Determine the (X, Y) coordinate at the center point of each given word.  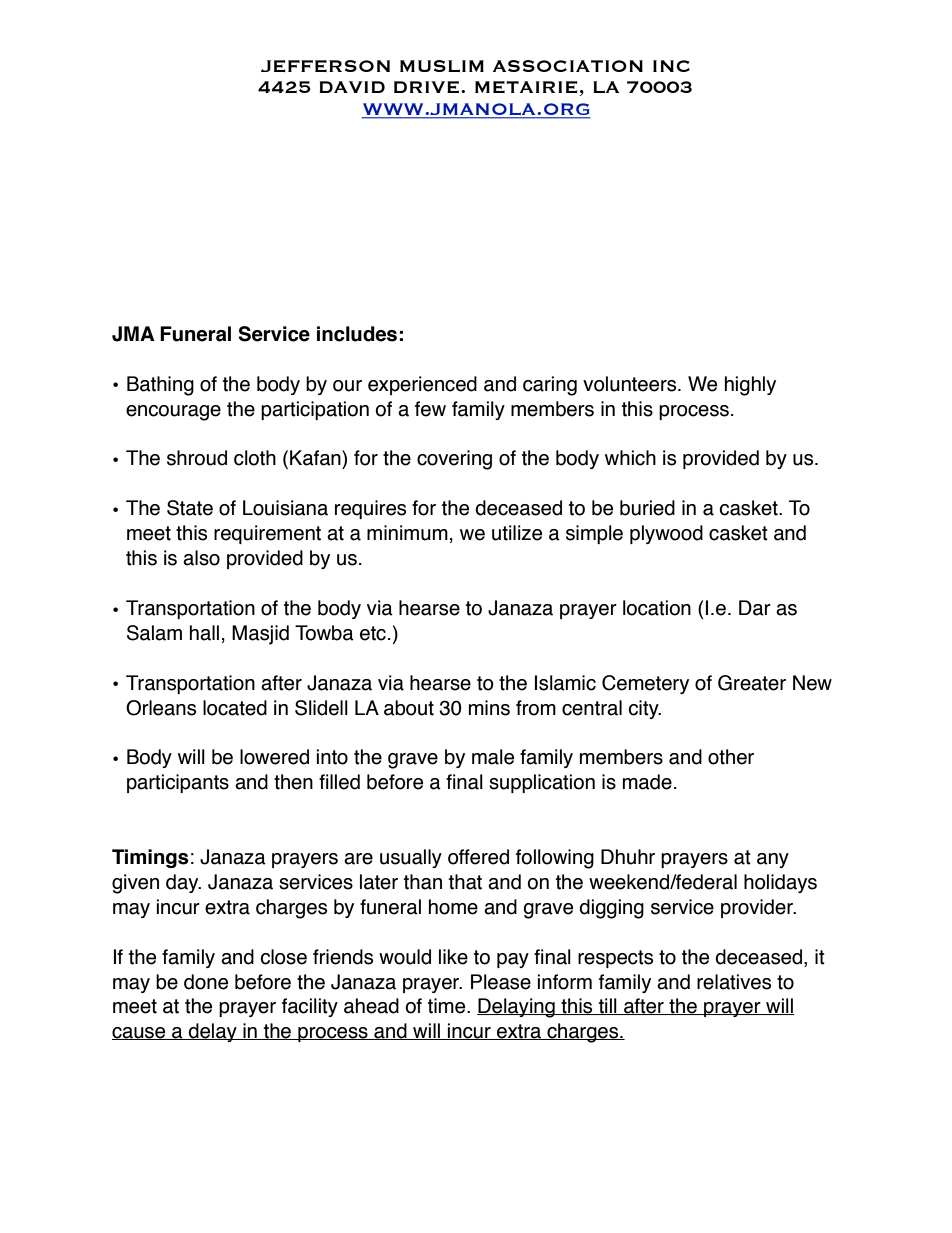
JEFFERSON (325, 66)
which (630, 458)
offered (478, 857)
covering (454, 460)
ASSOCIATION (568, 66)
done (206, 982)
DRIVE (426, 87)
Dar (755, 608)
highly (750, 386)
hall (204, 633)
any (773, 860)
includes (357, 334)
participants (178, 783)
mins (489, 708)
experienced (422, 385)
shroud (197, 458)
